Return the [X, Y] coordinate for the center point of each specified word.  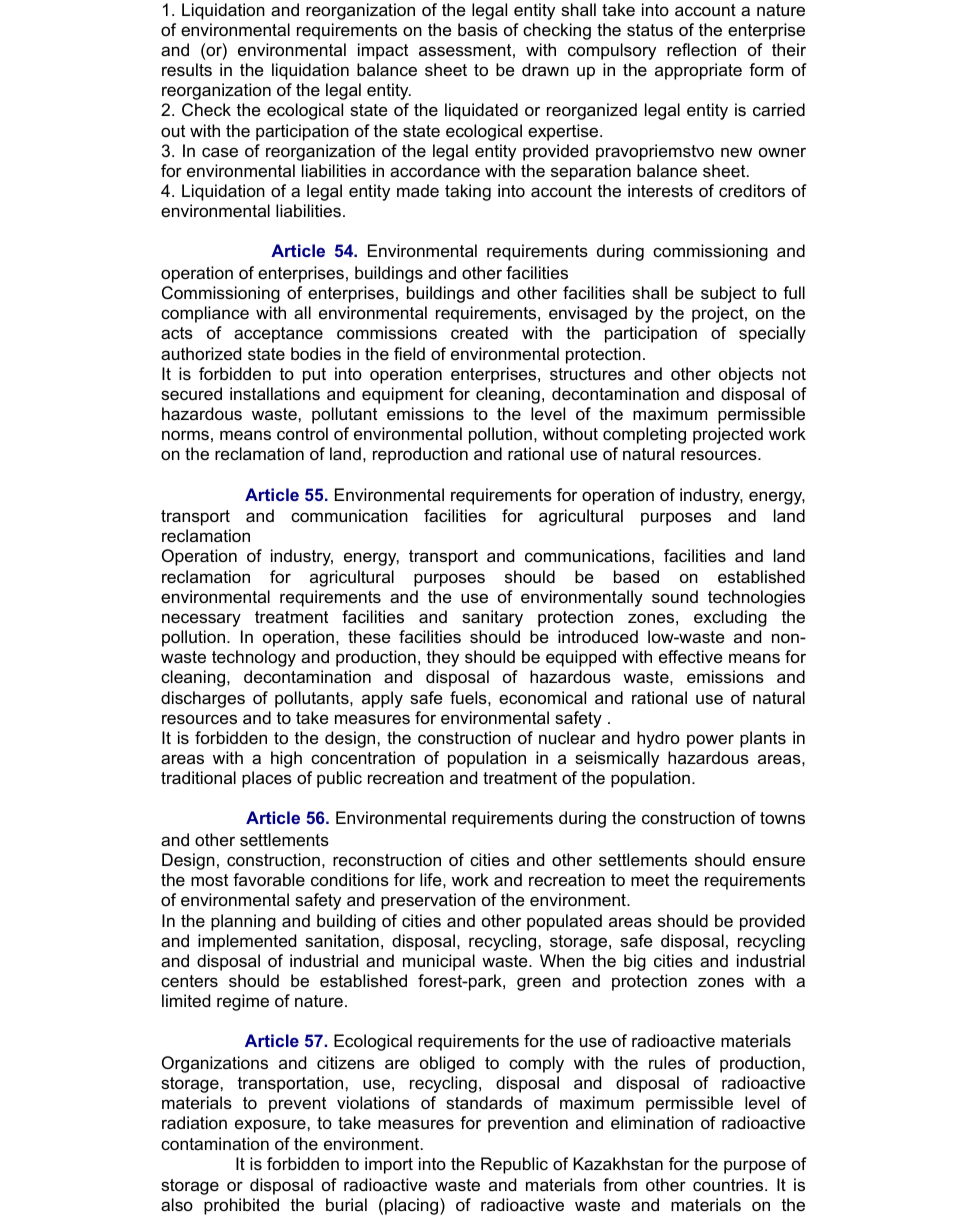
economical [542, 697]
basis [478, 29]
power [710, 741]
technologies [756, 598]
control [302, 433]
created [479, 332]
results [187, 69]
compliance [205, 314]
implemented [247, 942]
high [286, 759]
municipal [439, 962]
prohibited [241, 1206]
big [635, 962]
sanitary [492, 618]
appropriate [698, 71]
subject [728, 294]
